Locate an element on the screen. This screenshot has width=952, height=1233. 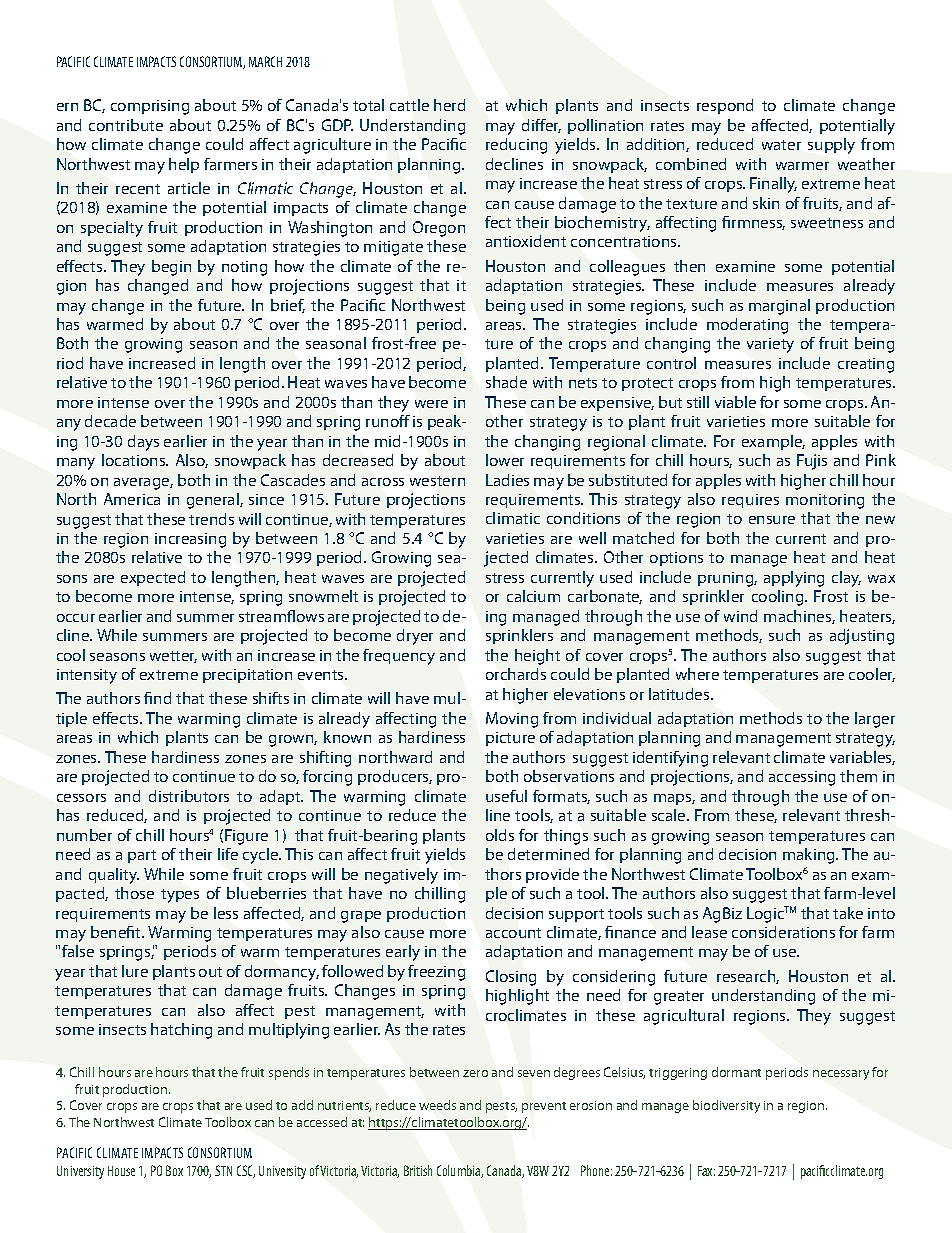
biodiversity is located at coordinates (726, 1106).
